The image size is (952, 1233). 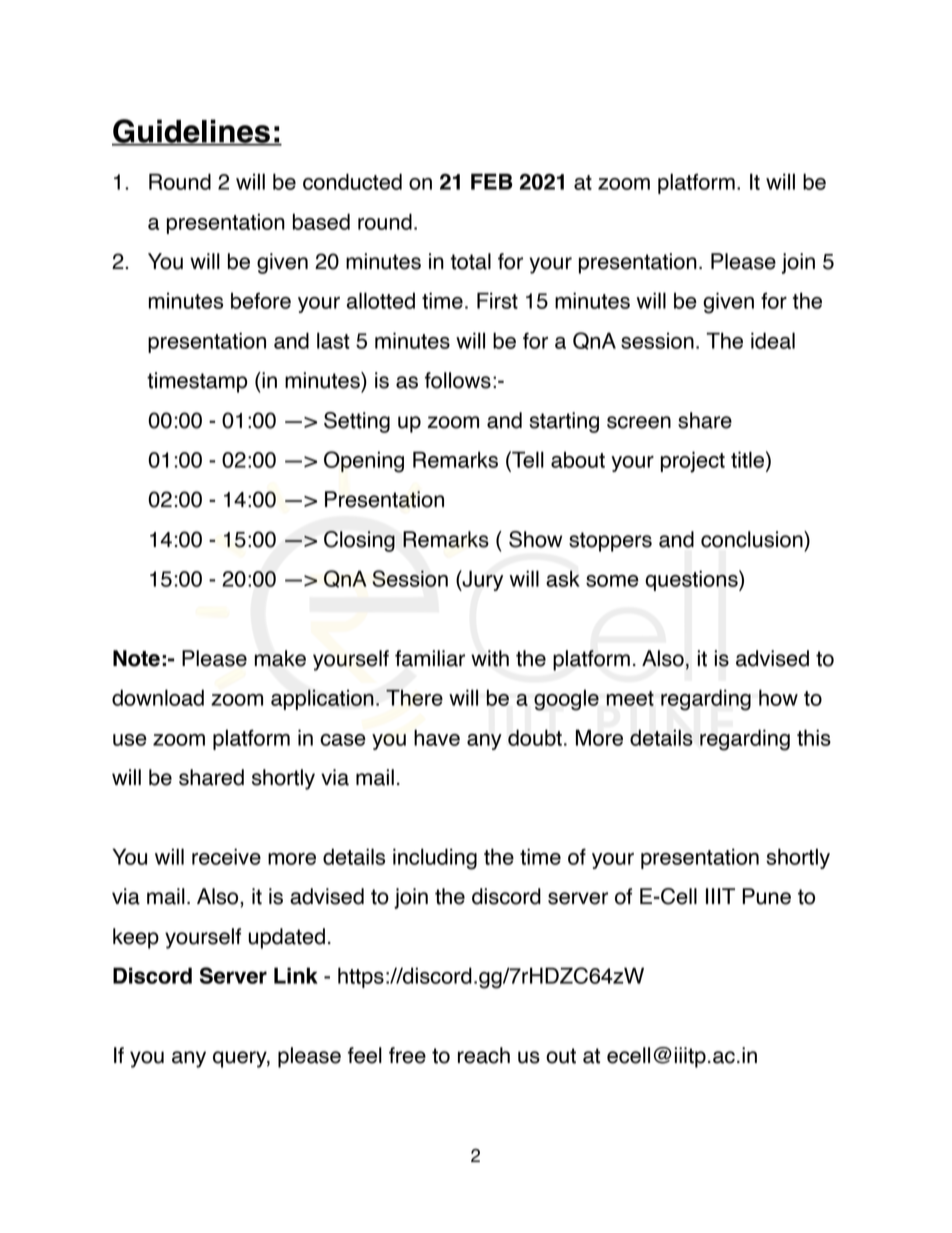 What do you see at coordinates (766, 896) in the image?
I see `Pune` at bounding box center [766, 896].
